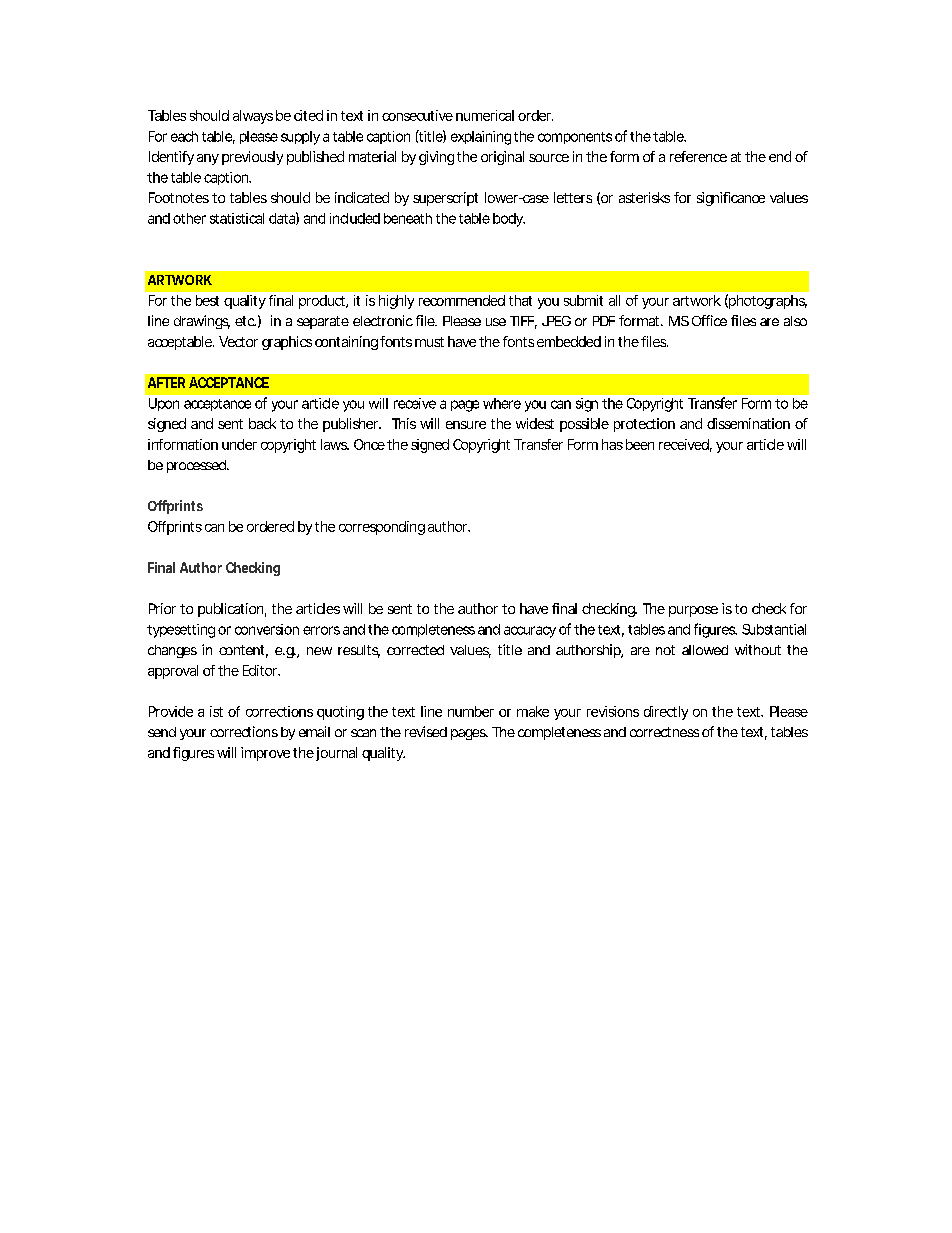 The height and width of the screenshot is (1233, 952). I want to click on Vector, so click(238, 341).
